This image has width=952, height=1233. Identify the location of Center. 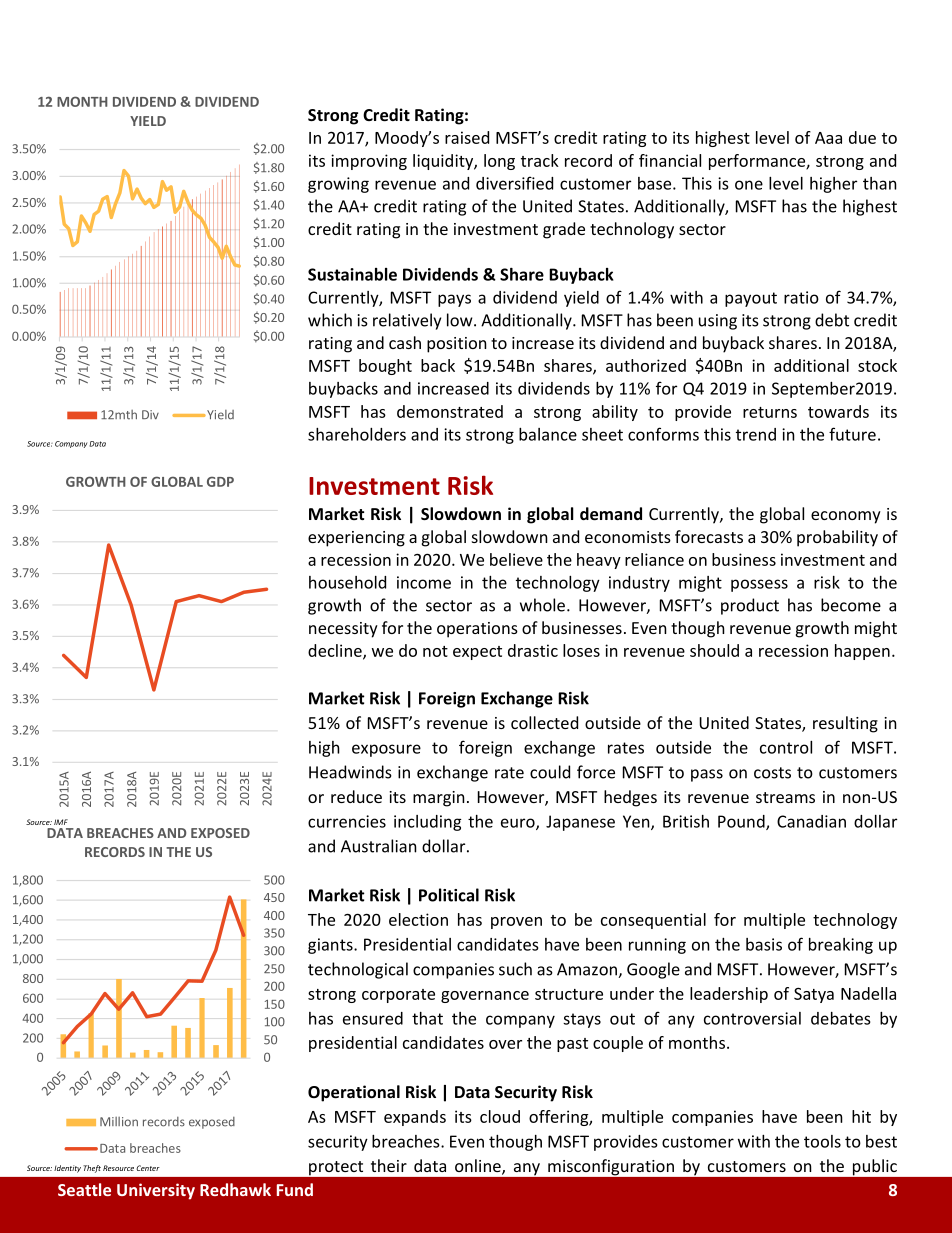
(148, 1168).
